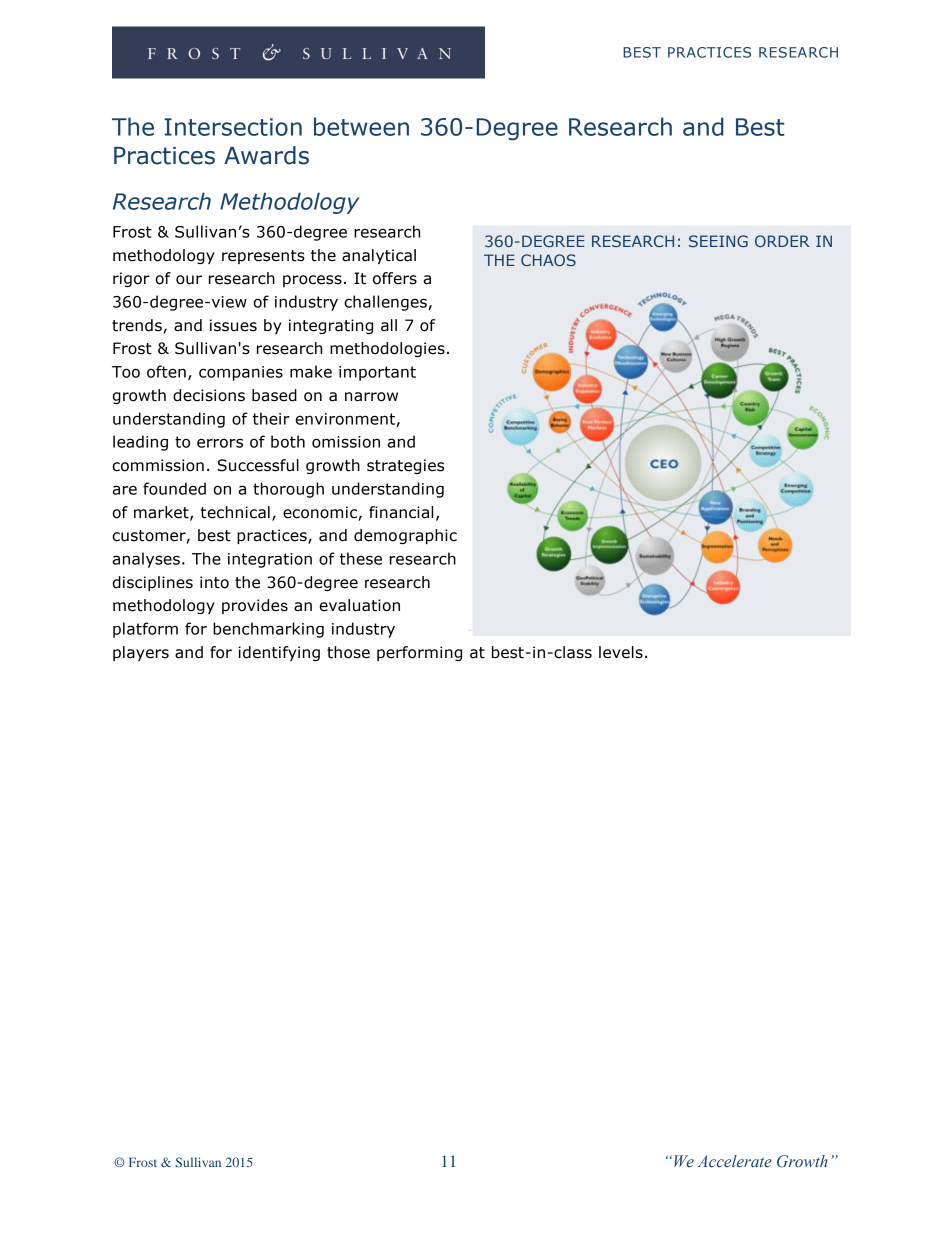  I want to click on Accelerate, so click(735, 1161).
